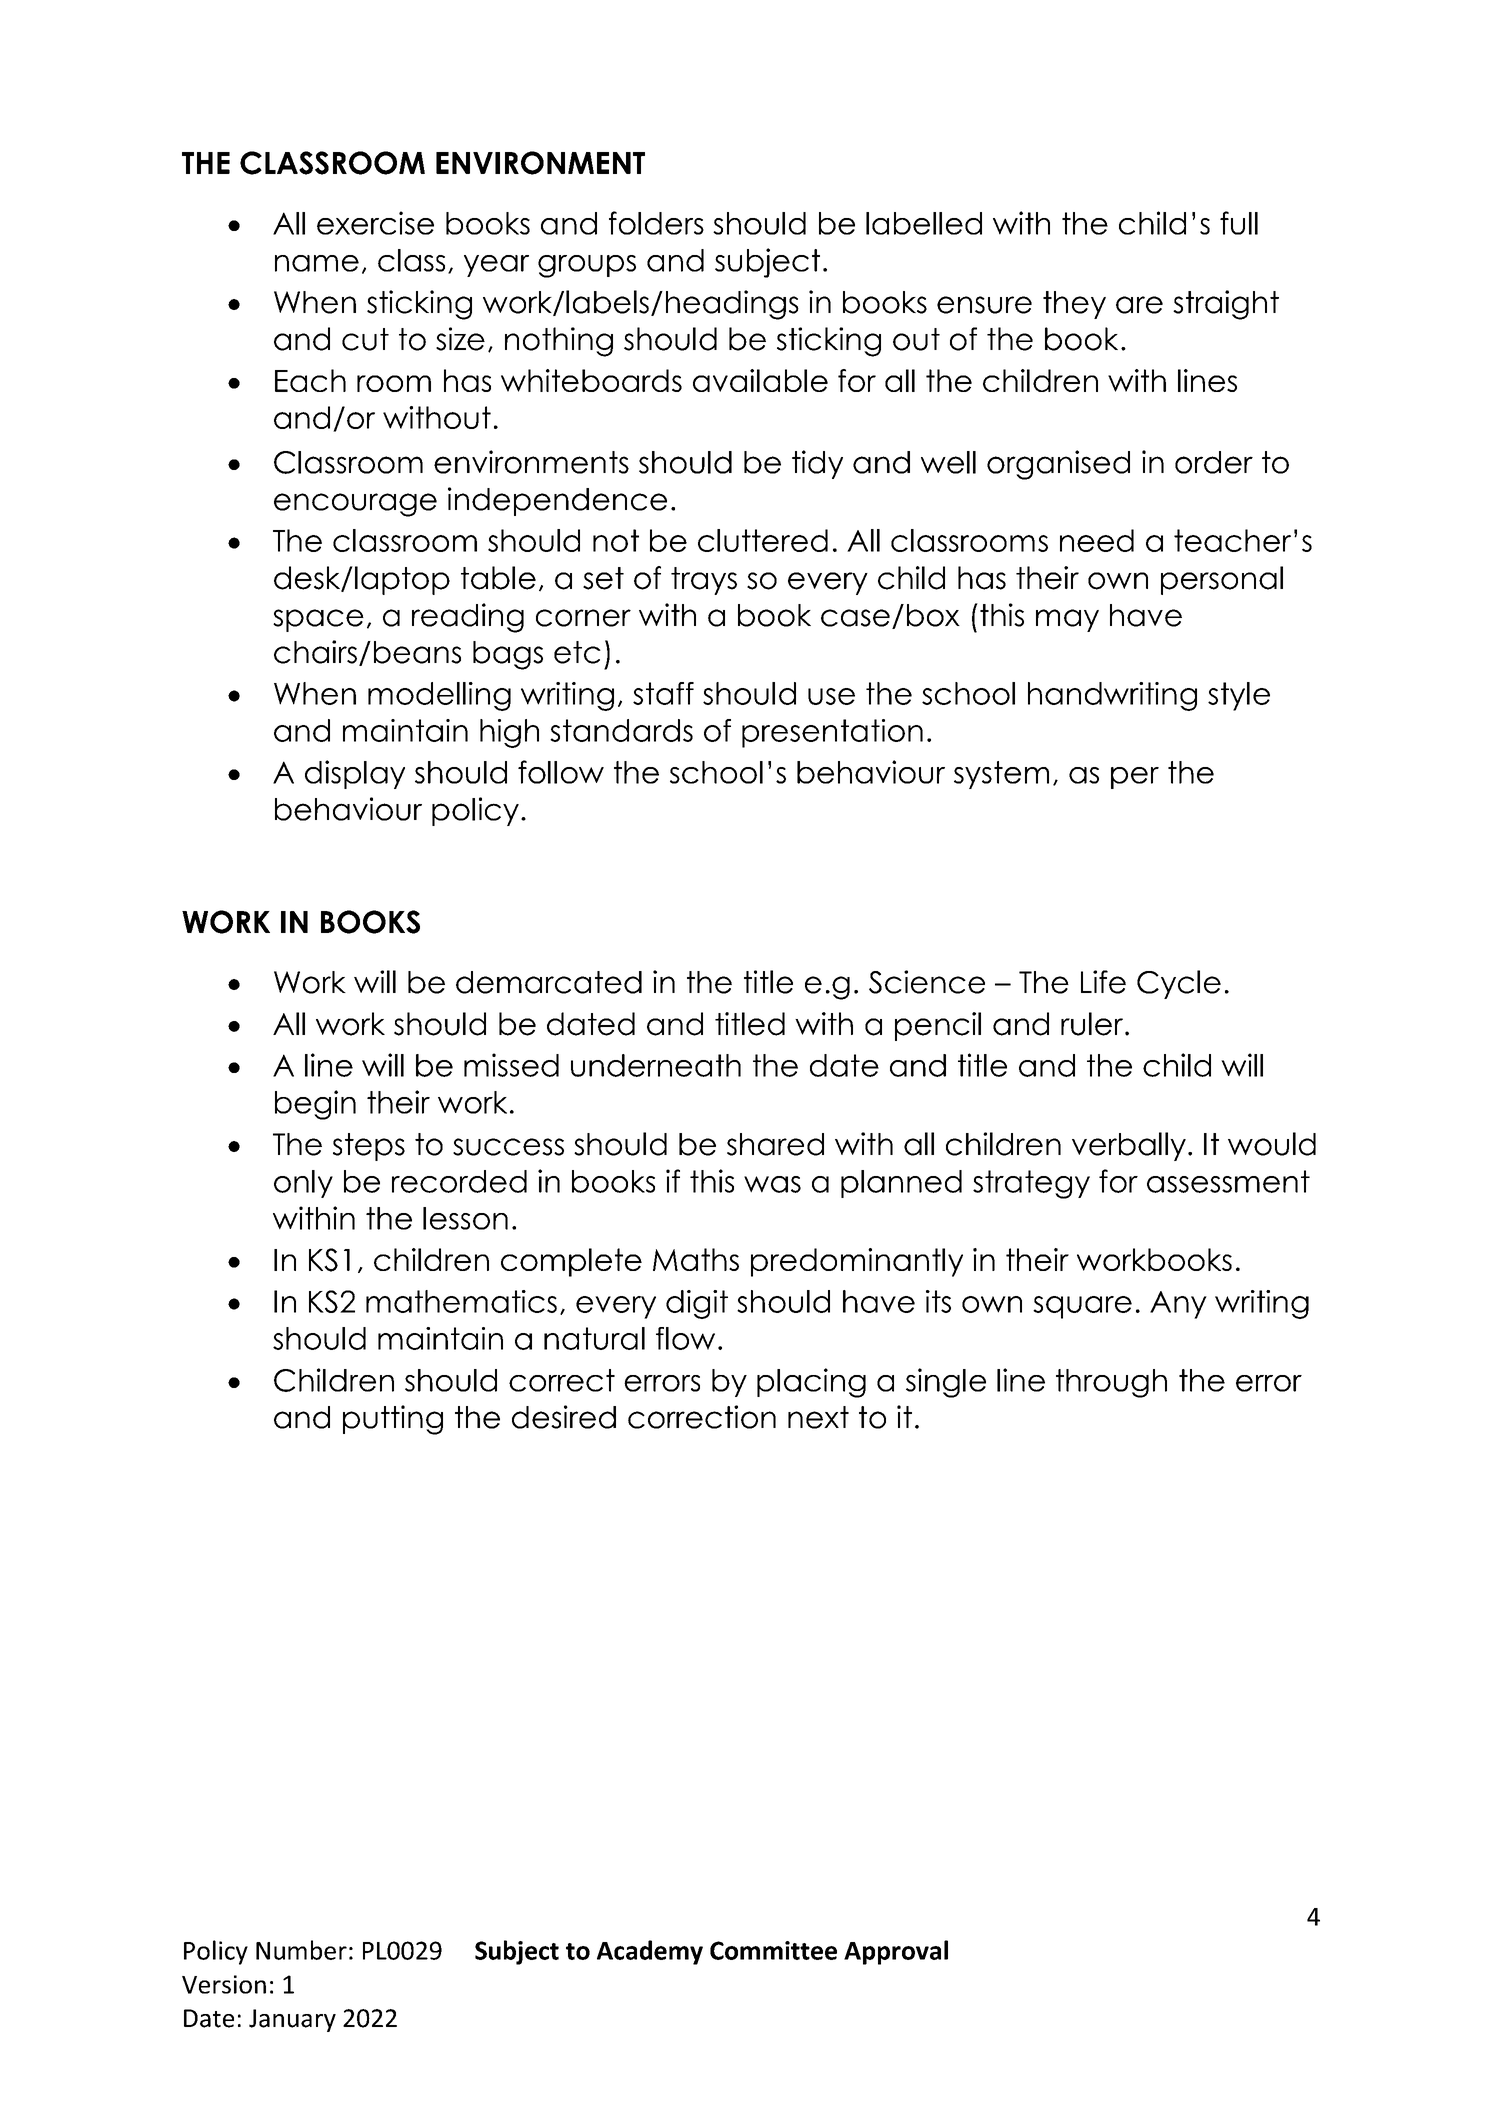 This page has height=2124, width=1502. What do you see at coordinates (1178, 1305) in the page?
I see `Any` at bounding box center [1178, 1305].
